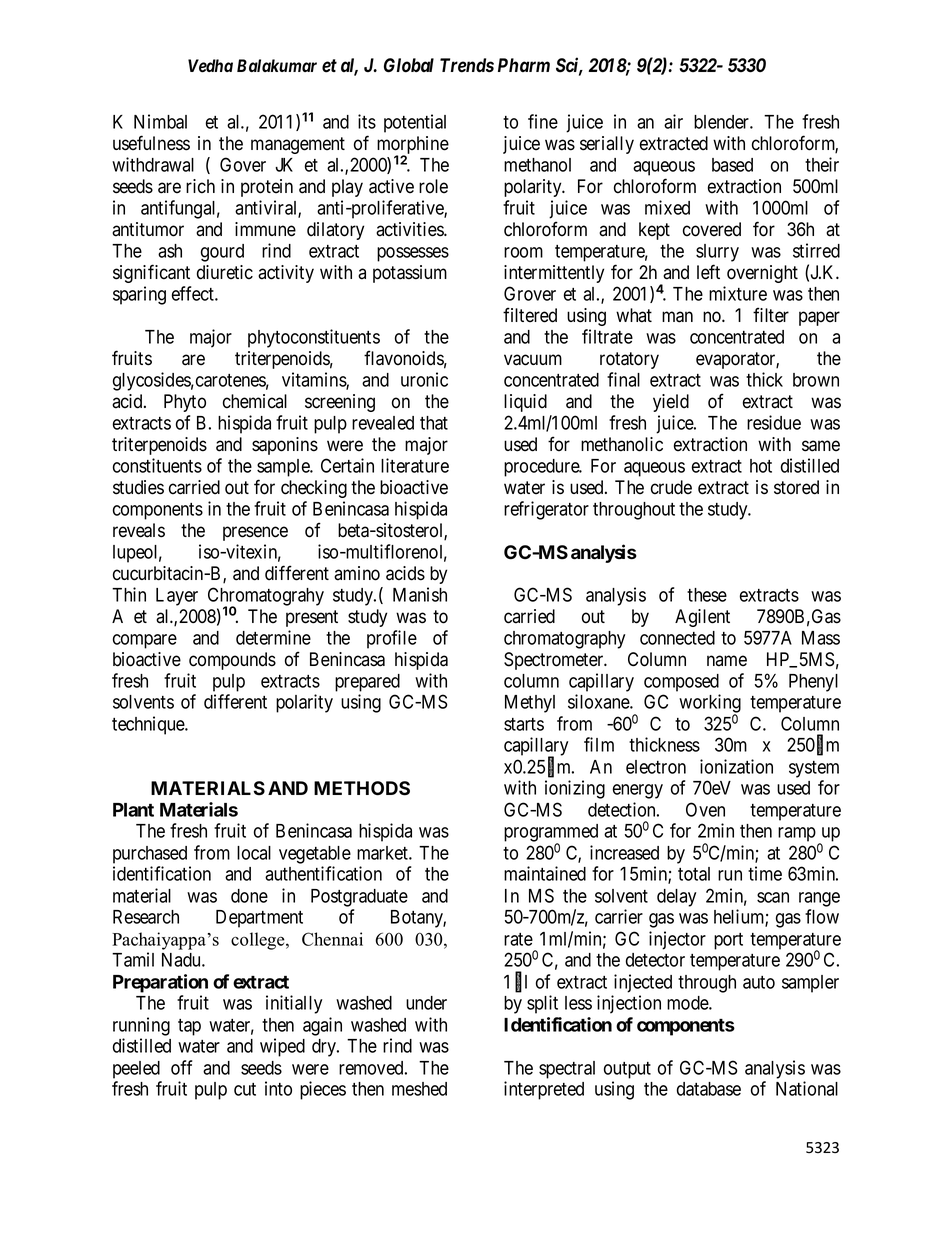  I want to click on Layer, so click(177, 597).
